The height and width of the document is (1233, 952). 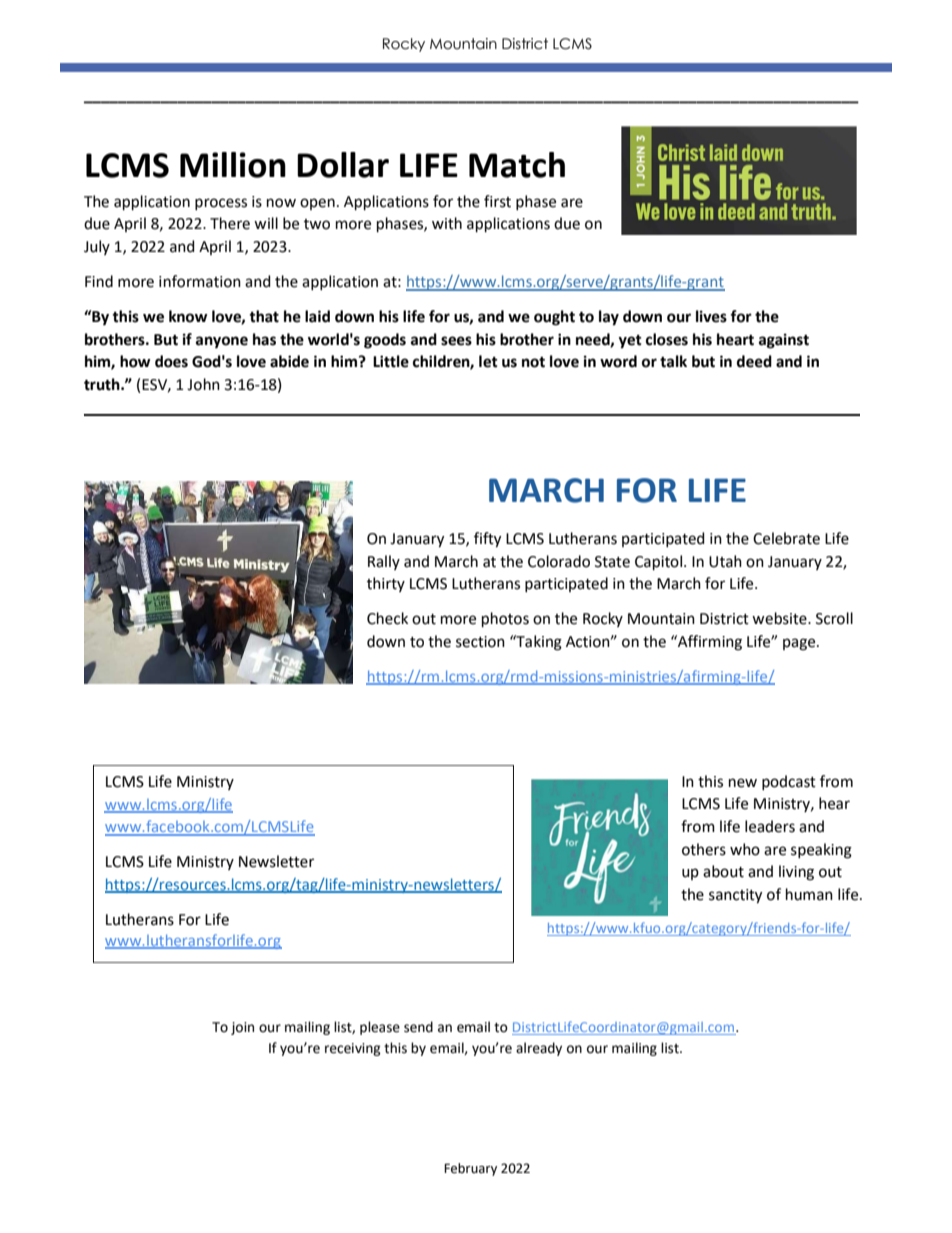 What do you see at coordinates (221, 204) in the document?
I see `process` at bounding box center [221, 204].
